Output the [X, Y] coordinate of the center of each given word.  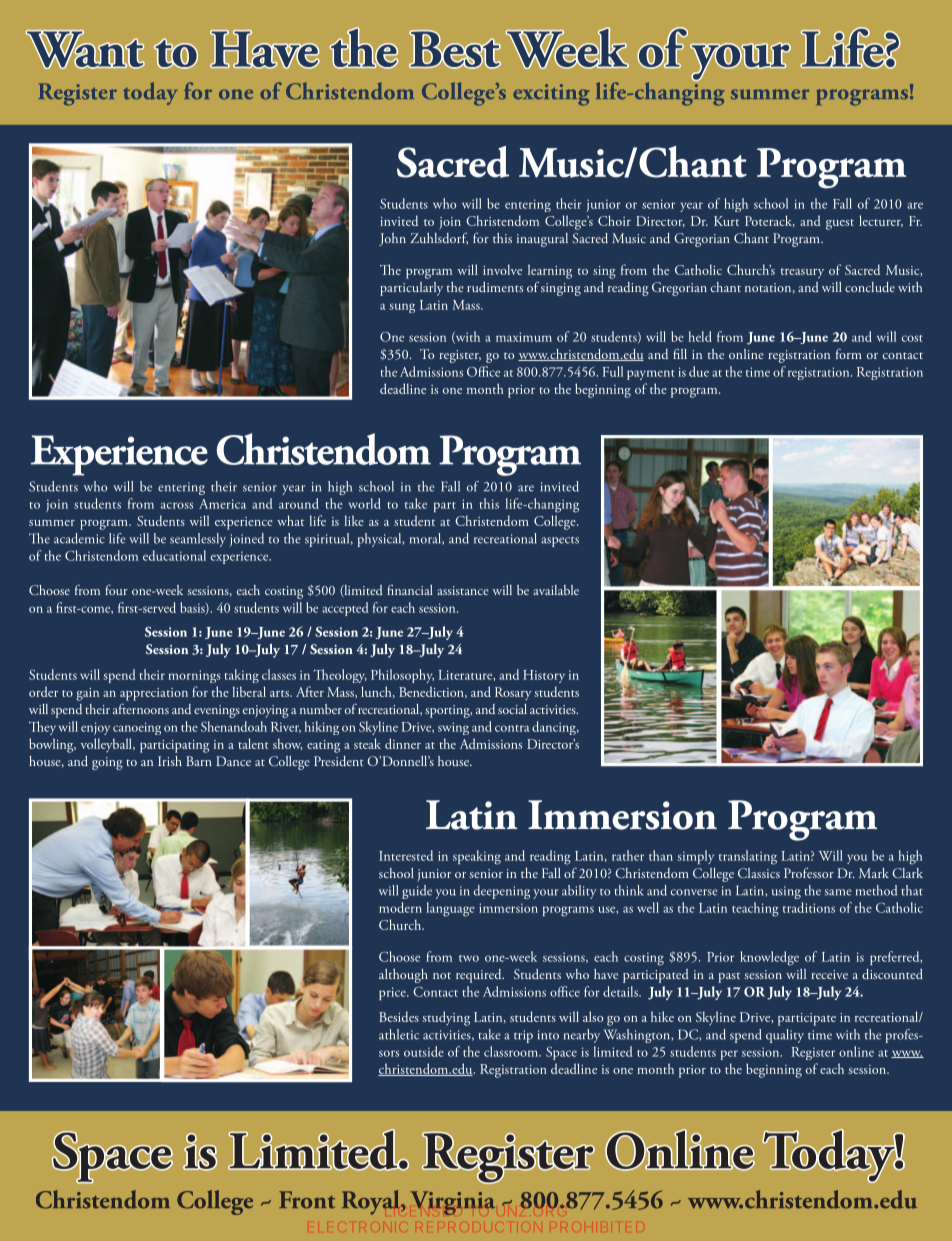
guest [840, 224]
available [556, 590]
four [116, 590]
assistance [463, 590]
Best [455, 49]
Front [307, 1200]
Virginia [452, 1203]
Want [85, 49]
